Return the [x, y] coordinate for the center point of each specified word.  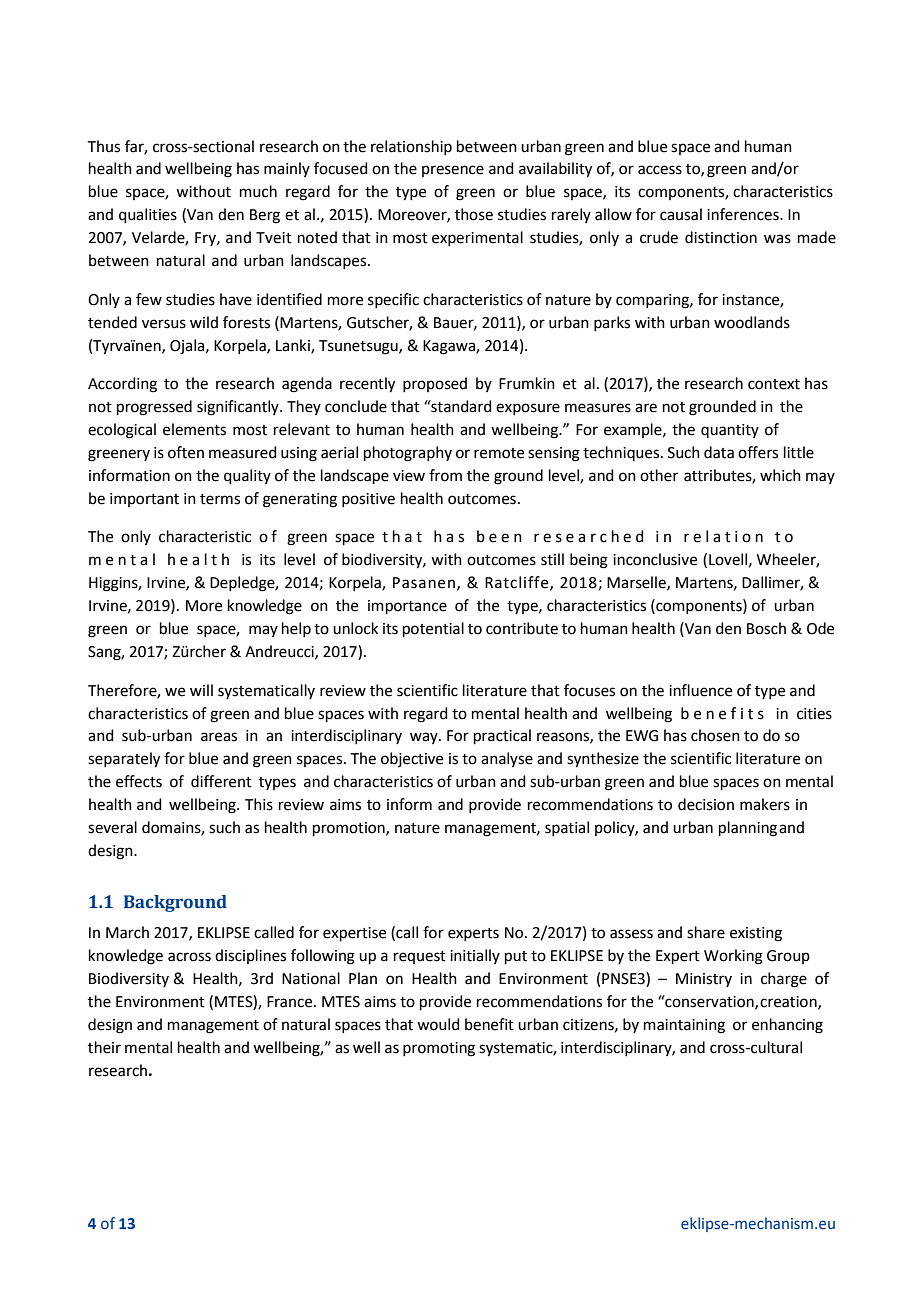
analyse [507, 759]
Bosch [766, 628]
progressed [154, 408]
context [774, 384]
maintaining [684, 1026]
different [221, 781]
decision [706, 804]
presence [453, 171]
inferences [744, 214]
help [296, 629]
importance [407, 607]
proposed [435, 384]
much [258, 191]
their [104, 1047]
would [438, 1024]
